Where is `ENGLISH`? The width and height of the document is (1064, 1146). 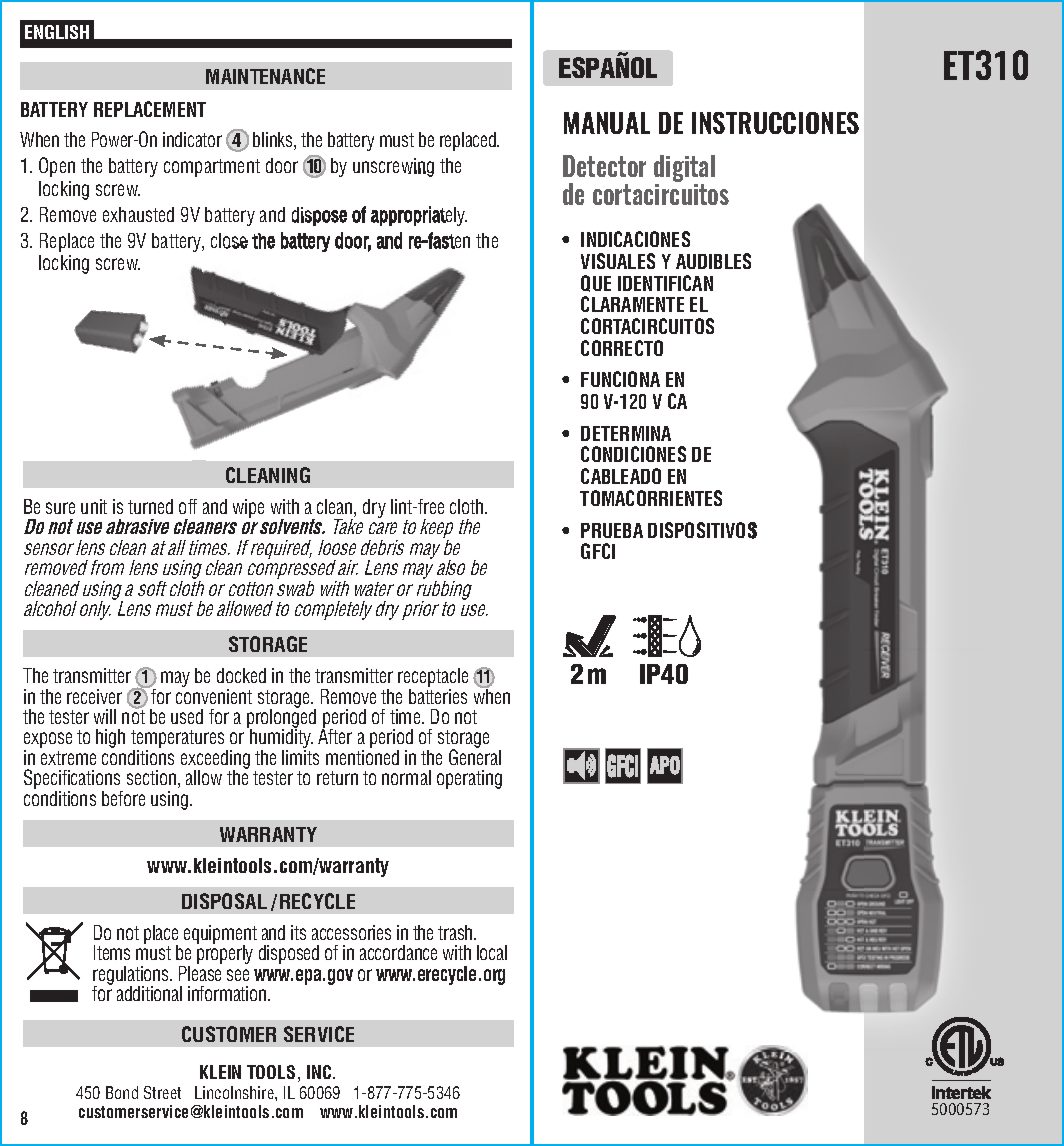
ENGLISH is located at coordinates (57, 32).
